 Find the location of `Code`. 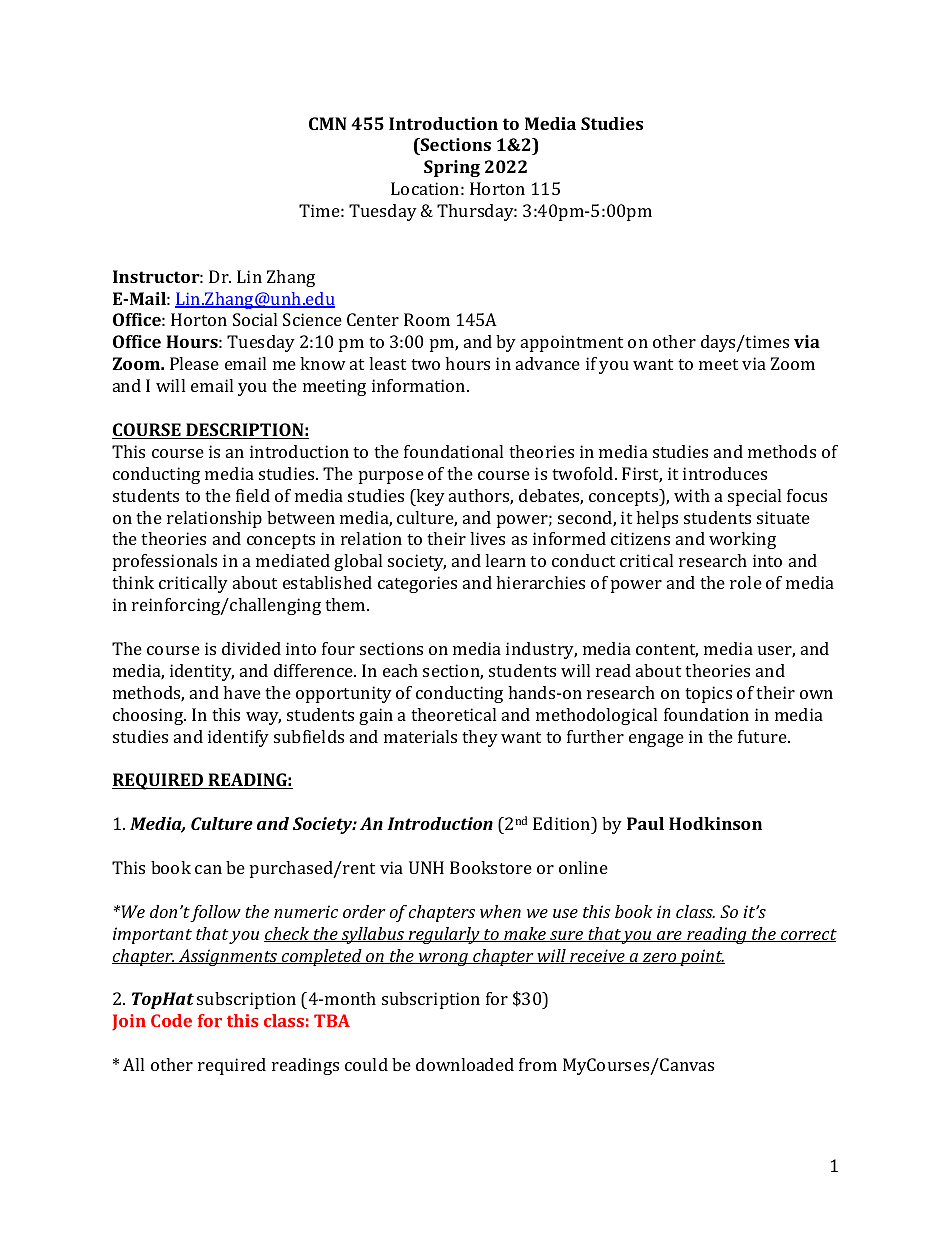

Code is located at coordinates (171, 1020).
